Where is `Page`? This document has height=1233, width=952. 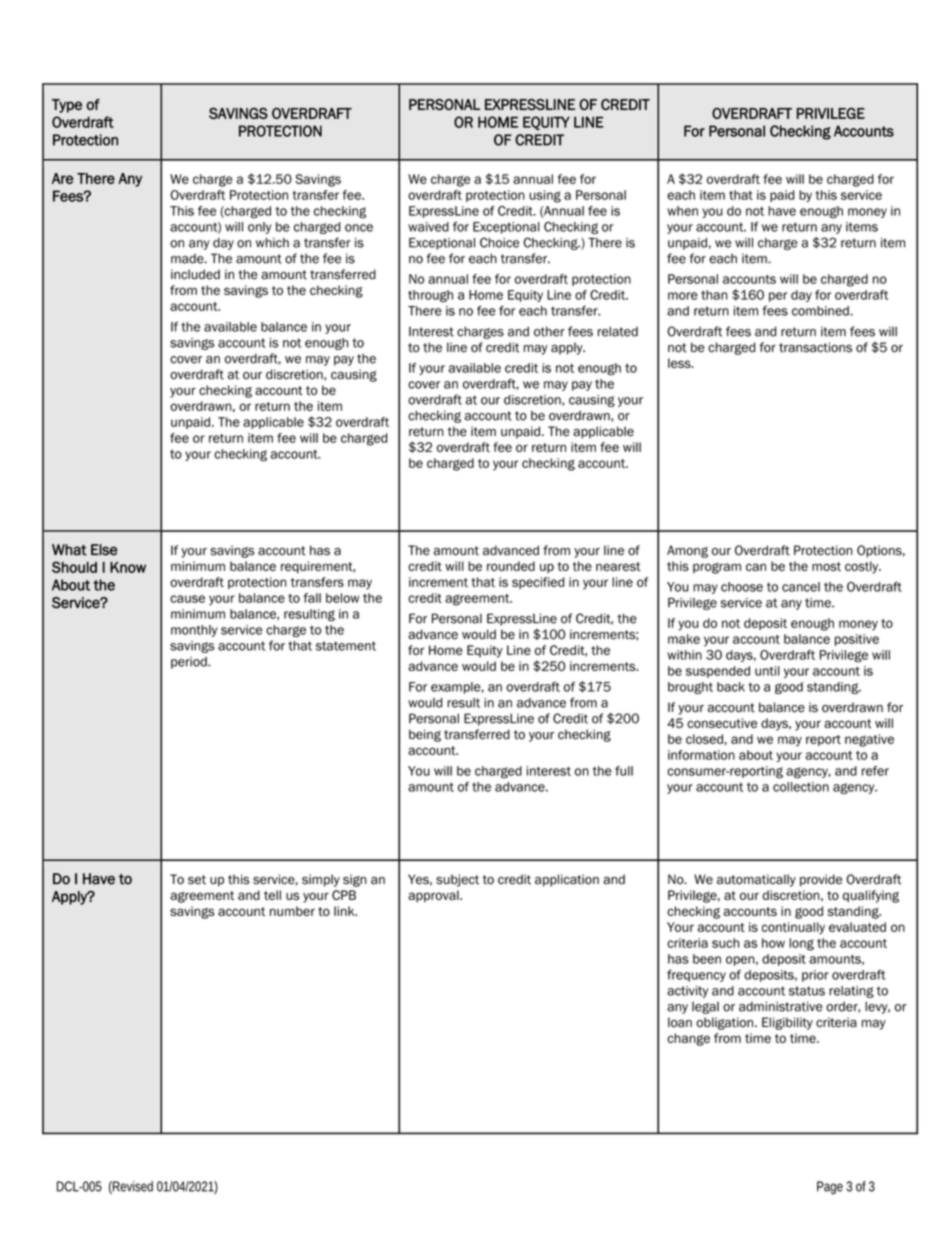
Page is located at coordinates (830, 1188).
